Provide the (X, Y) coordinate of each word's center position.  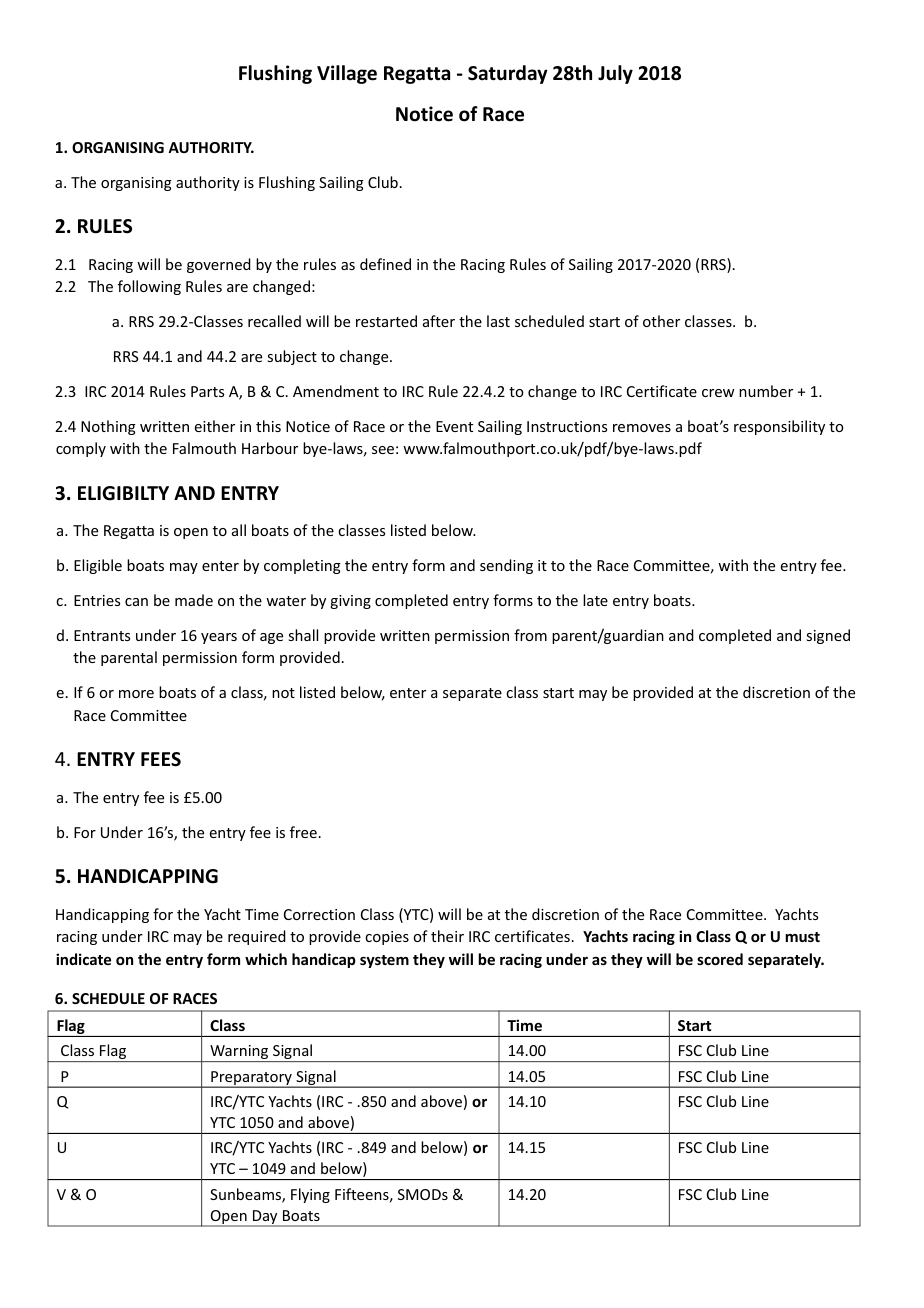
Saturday (508, 74)
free (303, 832)
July (615, 74)
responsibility (779, 427)
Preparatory (251, 1079)
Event (454, 426)
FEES (161, 759)
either (215, 426)
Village (347, 74)
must (802, 937)
